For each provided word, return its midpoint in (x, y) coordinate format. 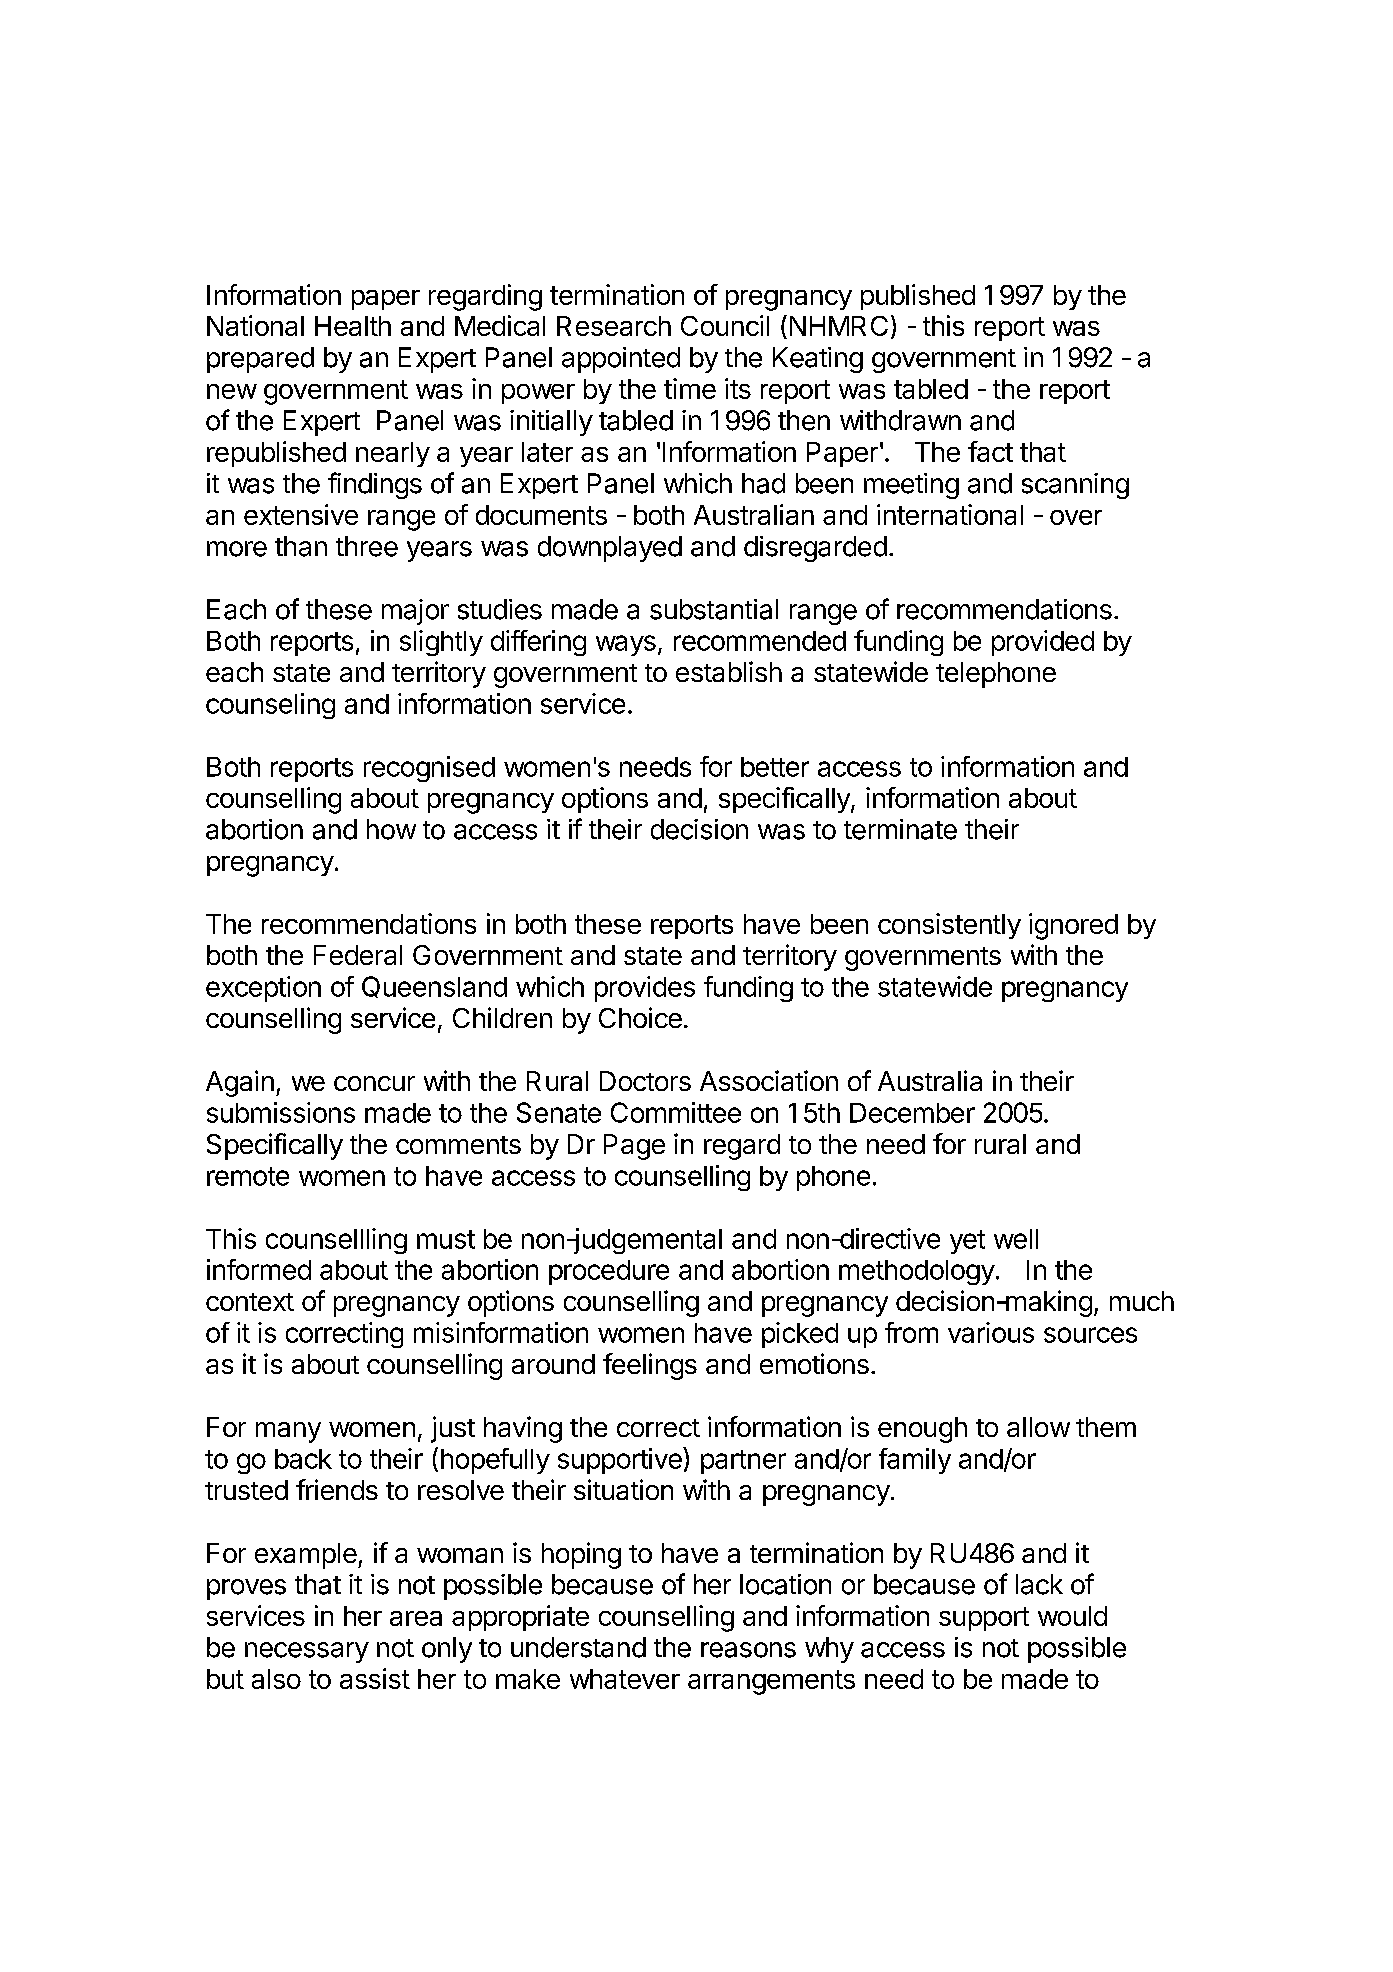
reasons (748, 1650)
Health (353, 326)
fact (990, 451)
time (690, 388)
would (1072, 1616)
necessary (307, 1652)
